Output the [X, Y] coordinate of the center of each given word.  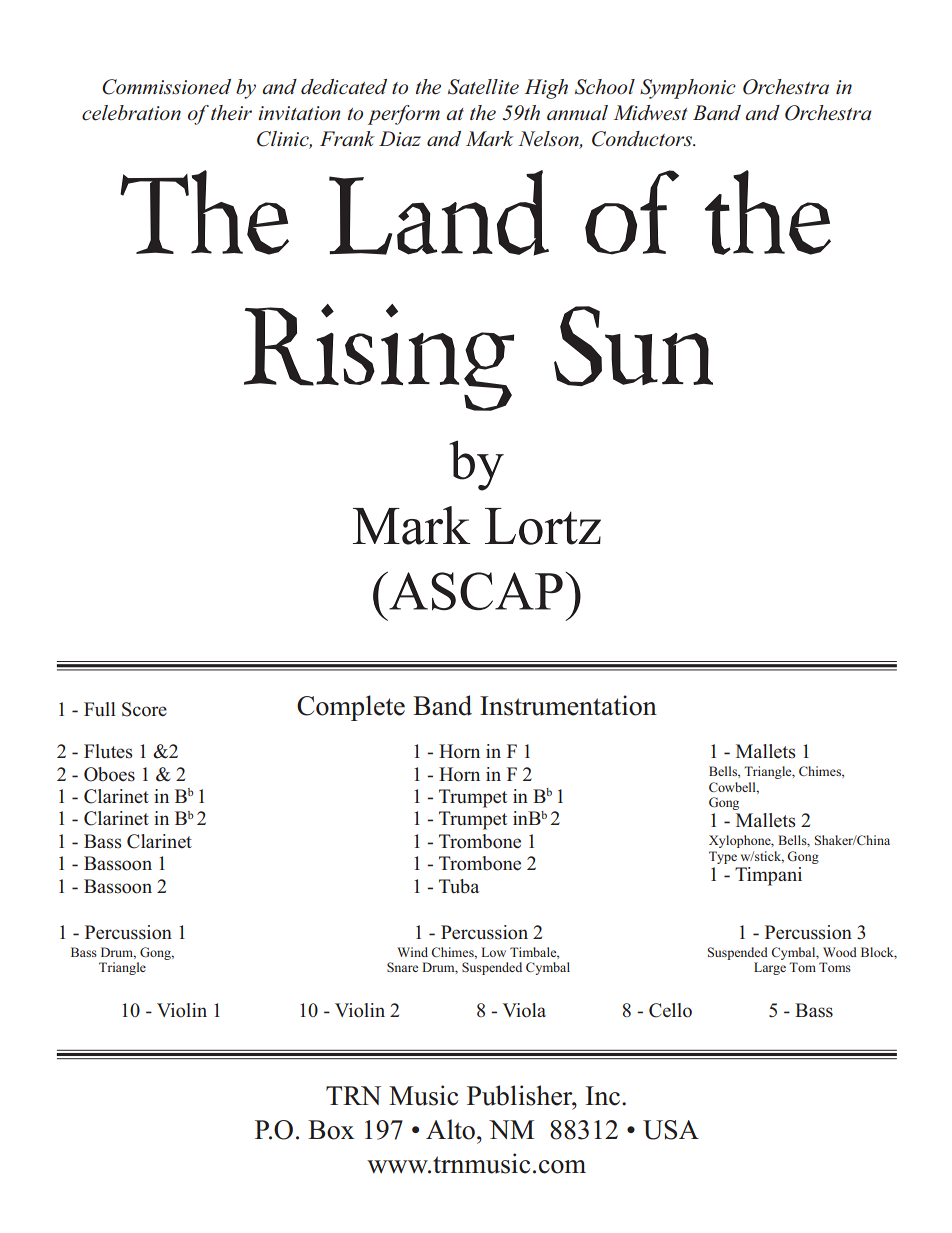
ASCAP [475, 590]
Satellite [483, 87]
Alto [450, 1129]
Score [144, 709]
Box [331, 1130]
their [231, 112]
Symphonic [688, 89]
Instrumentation [568, 705]
